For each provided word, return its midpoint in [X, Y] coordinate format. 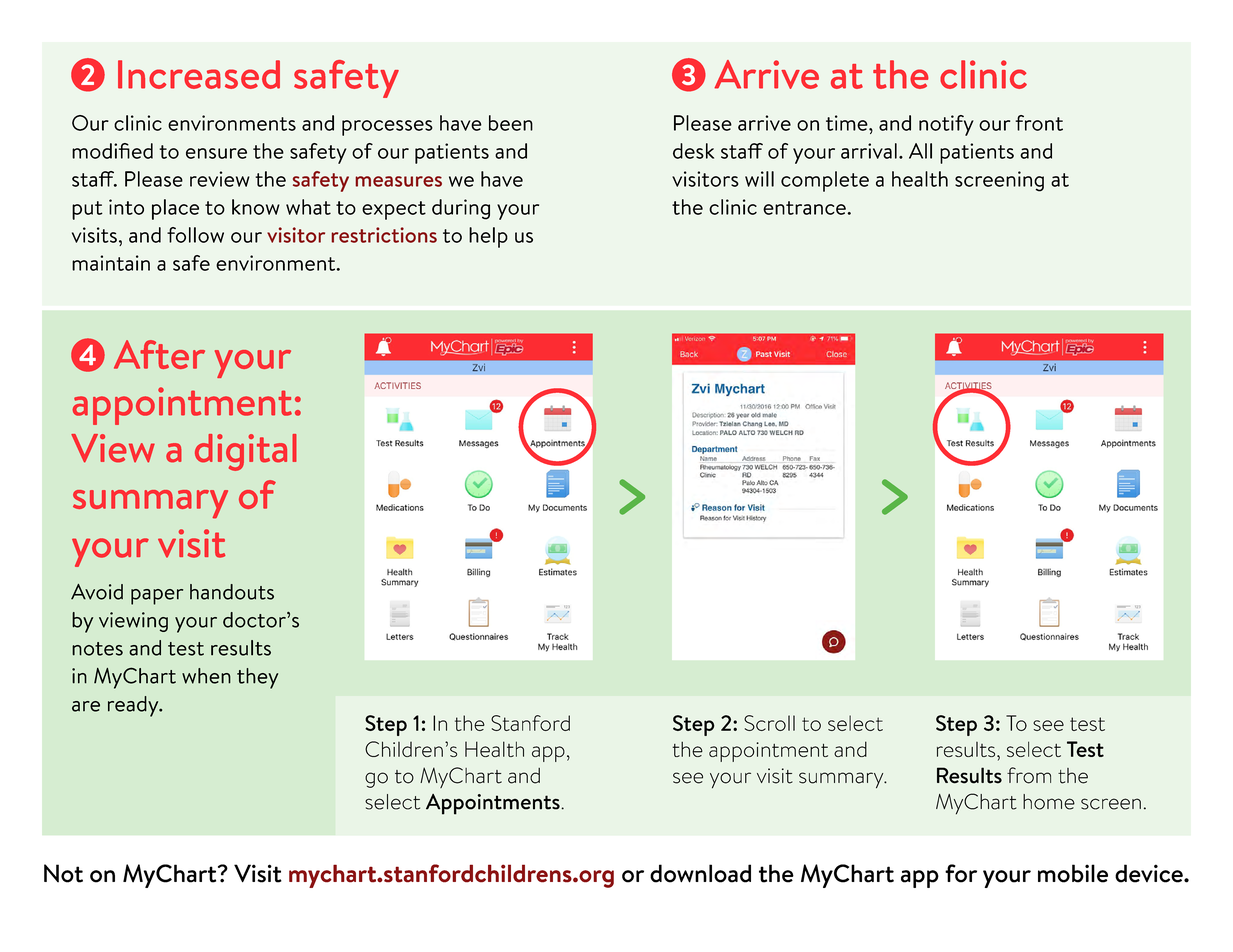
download [700, 873]
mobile [1073, 873]
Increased [199, 74]
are [86, 706]
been [511, 123]
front [1039, 123]
